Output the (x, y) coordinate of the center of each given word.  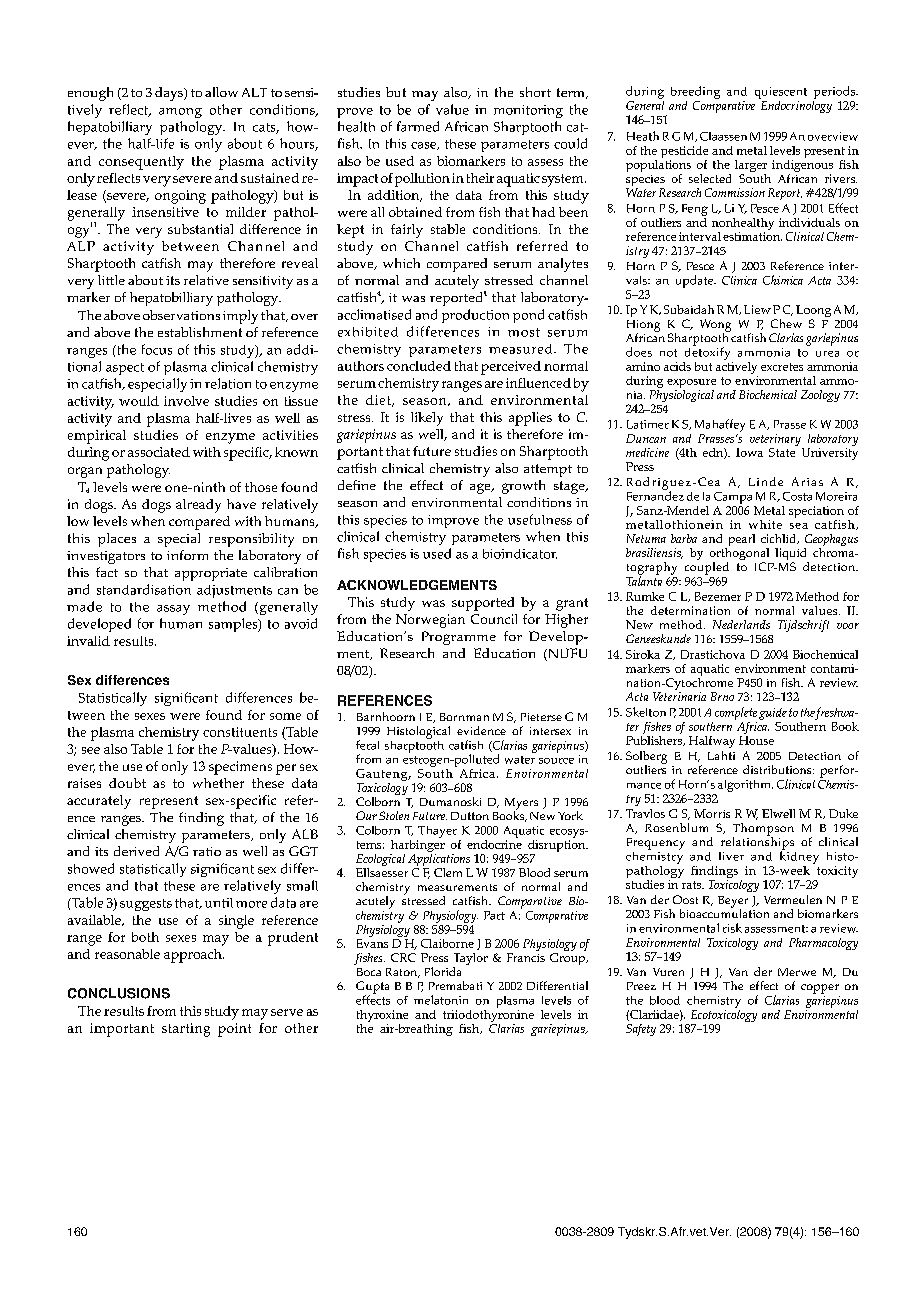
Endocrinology (795, 105)
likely (427, 419)
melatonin (441, 1000)
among (180, 113)
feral (367, 745)
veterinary (775, 440)
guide (773, 714)
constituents (240, 732)
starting (186, 1030)
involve (186, 401)
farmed (418, 126)
